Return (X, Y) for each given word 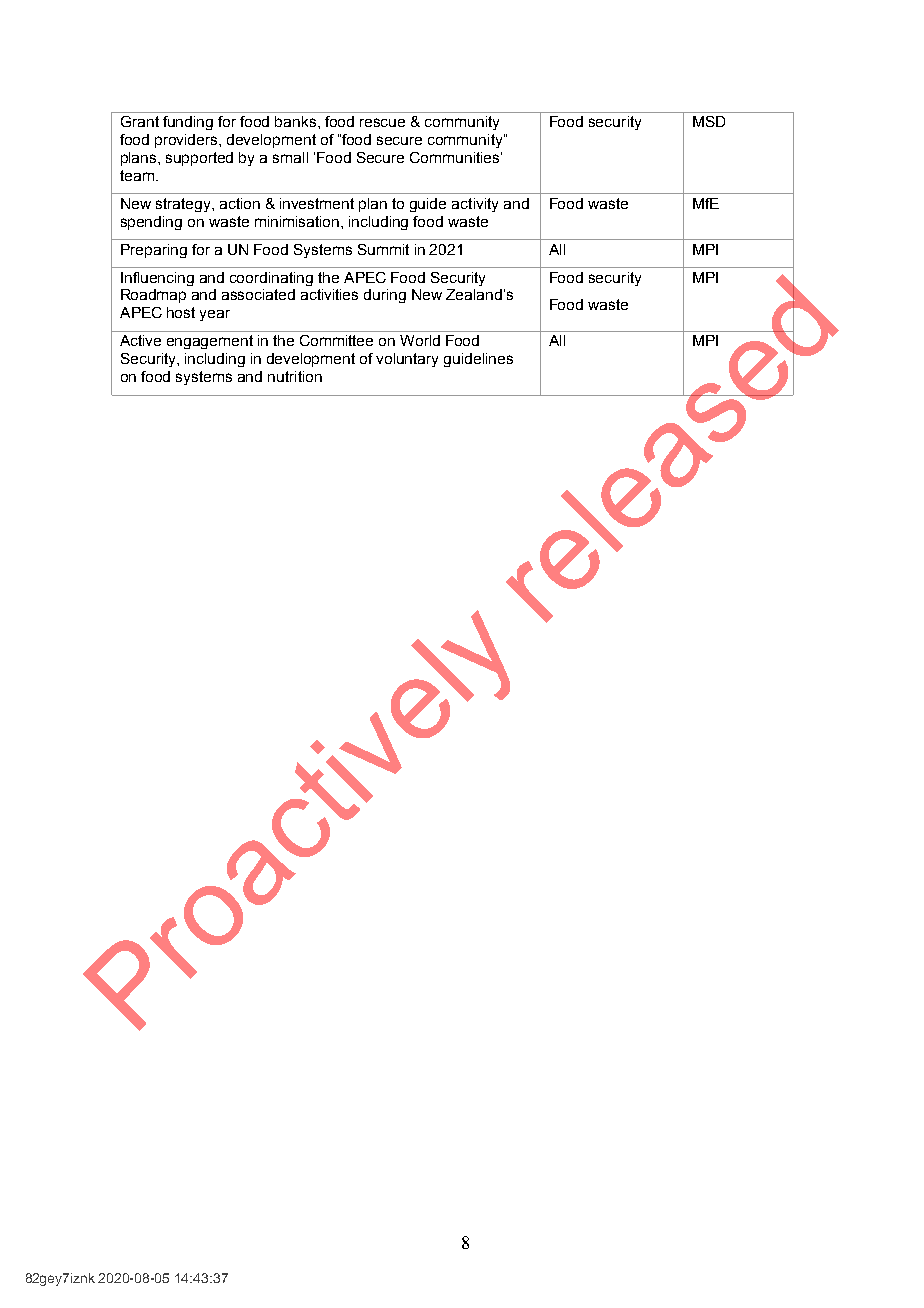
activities (329, 294)
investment (317, 203)
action (240, 203)
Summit (383, 249)
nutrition (295, 376)
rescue (382, 122)
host (181, 312)
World (420, 340)
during (385, 296)
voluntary (407, 360)
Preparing (154, 251)
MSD (709, 121)
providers (187, 141)
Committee (336, 340)
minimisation (297, 221)
